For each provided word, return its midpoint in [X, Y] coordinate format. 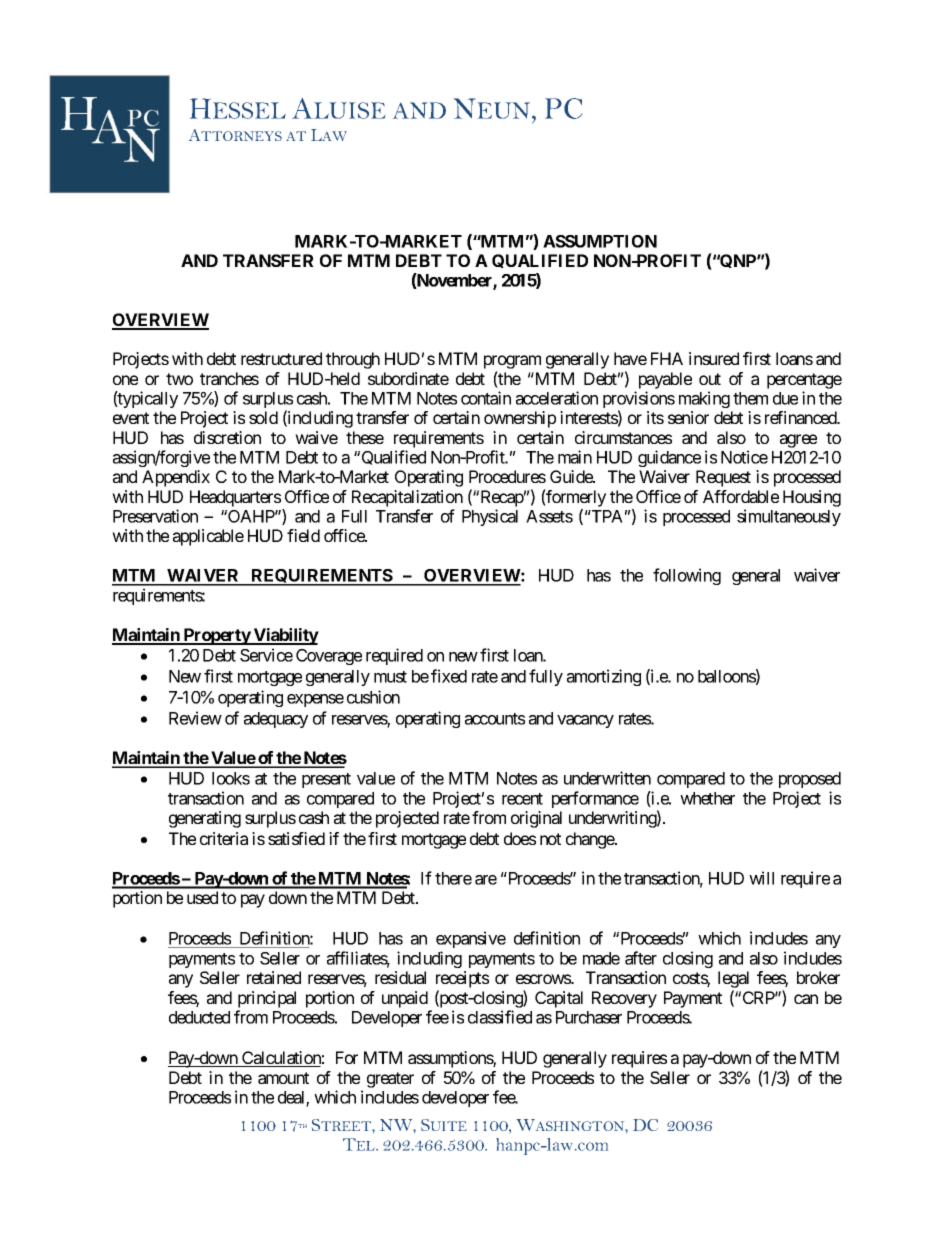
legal [733, 981]
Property [217, 636]
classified [500, 1017]
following [687, 576]
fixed [449, 676]
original [536, 819]
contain [486, 398]
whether [707, 798]
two [179, 379]
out [710, 379]
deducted [199, 1017]
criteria [224, 838]
